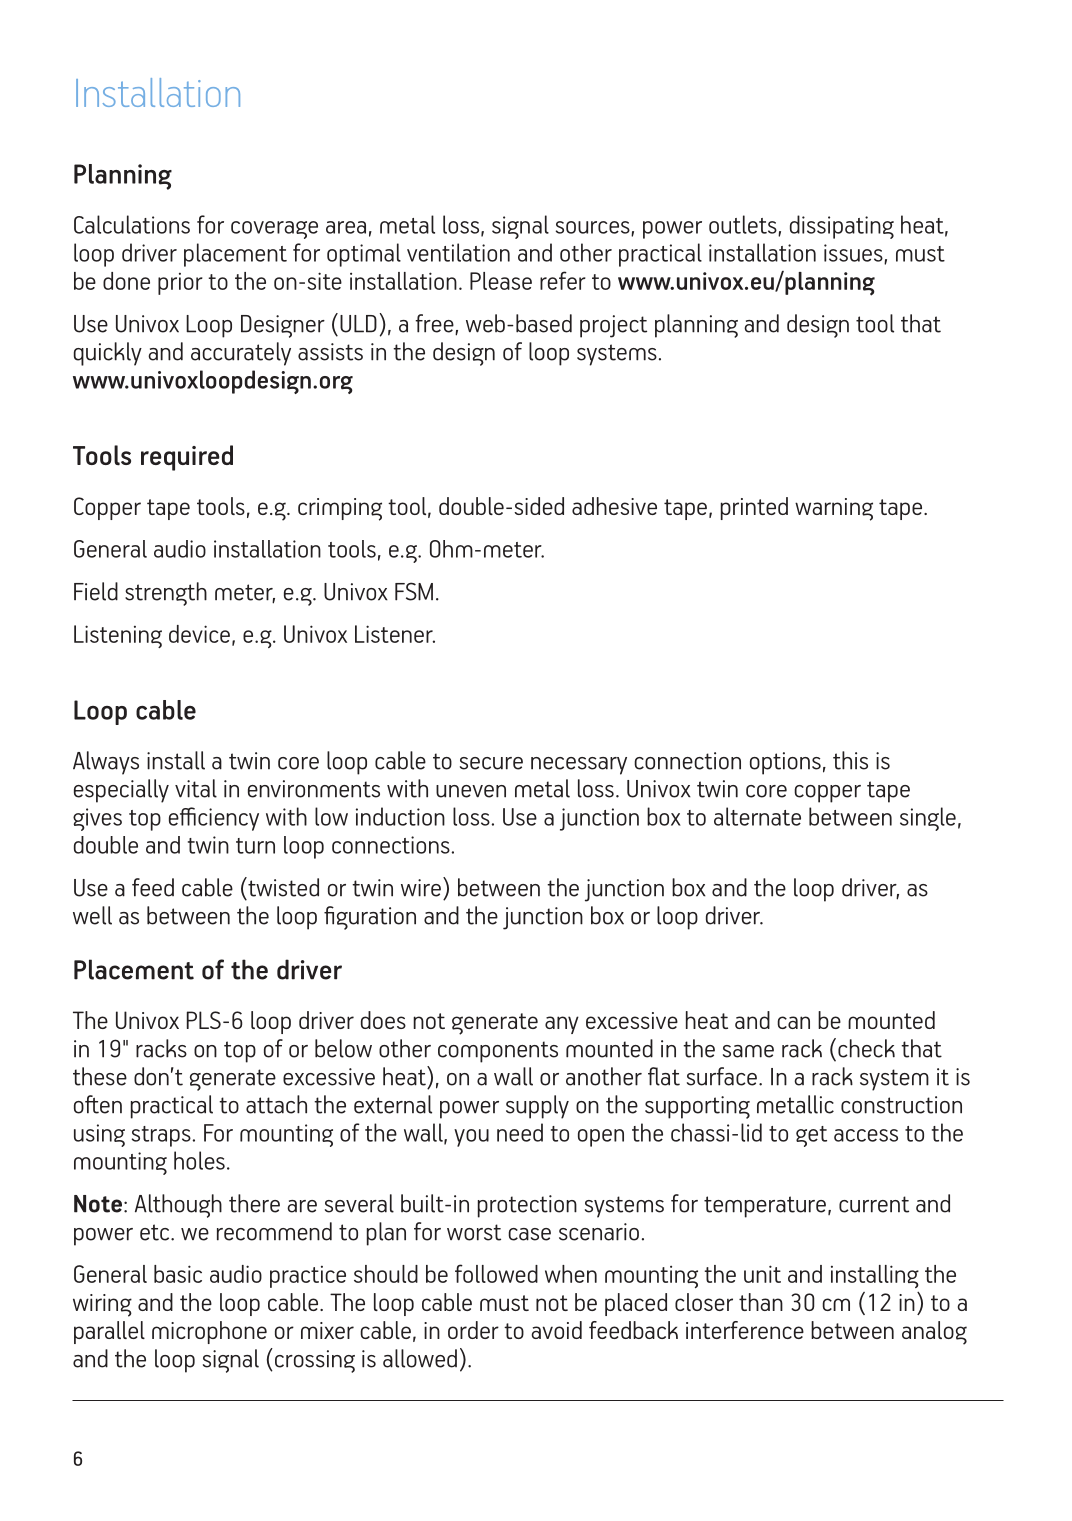 Image resolution: width=1072 pixels, height=1521 pixels. What do you see at coordinates (180, 284) in the screenshot?
I see `prior` at bounding box center [180, 284].
